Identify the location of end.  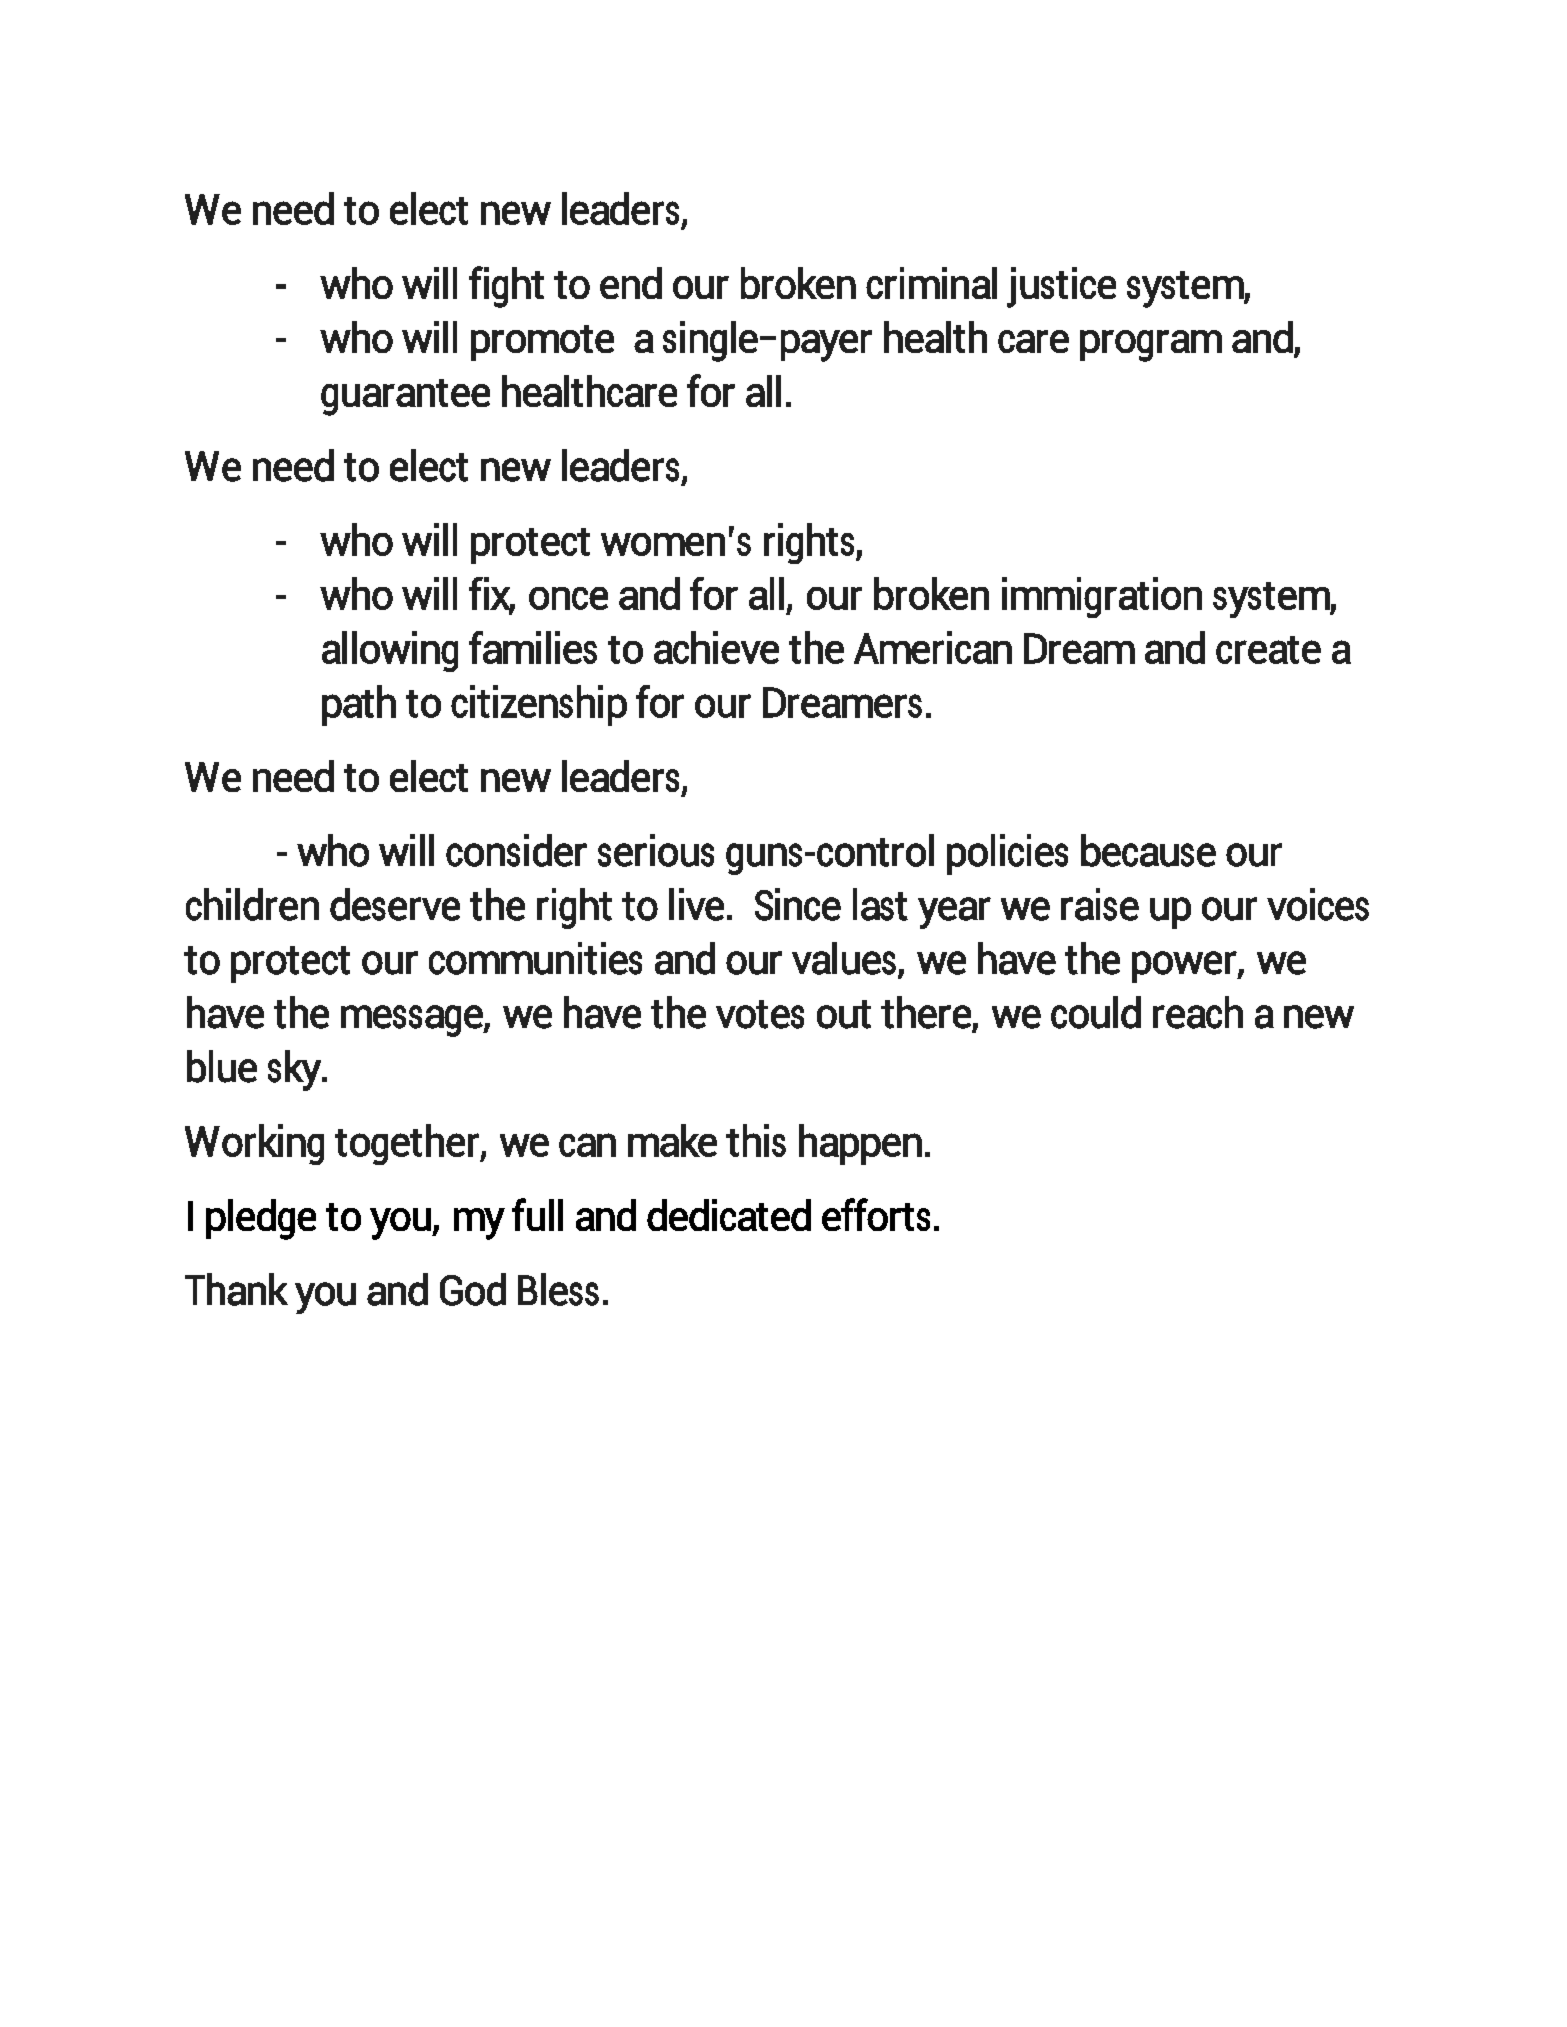
(631, 283).
